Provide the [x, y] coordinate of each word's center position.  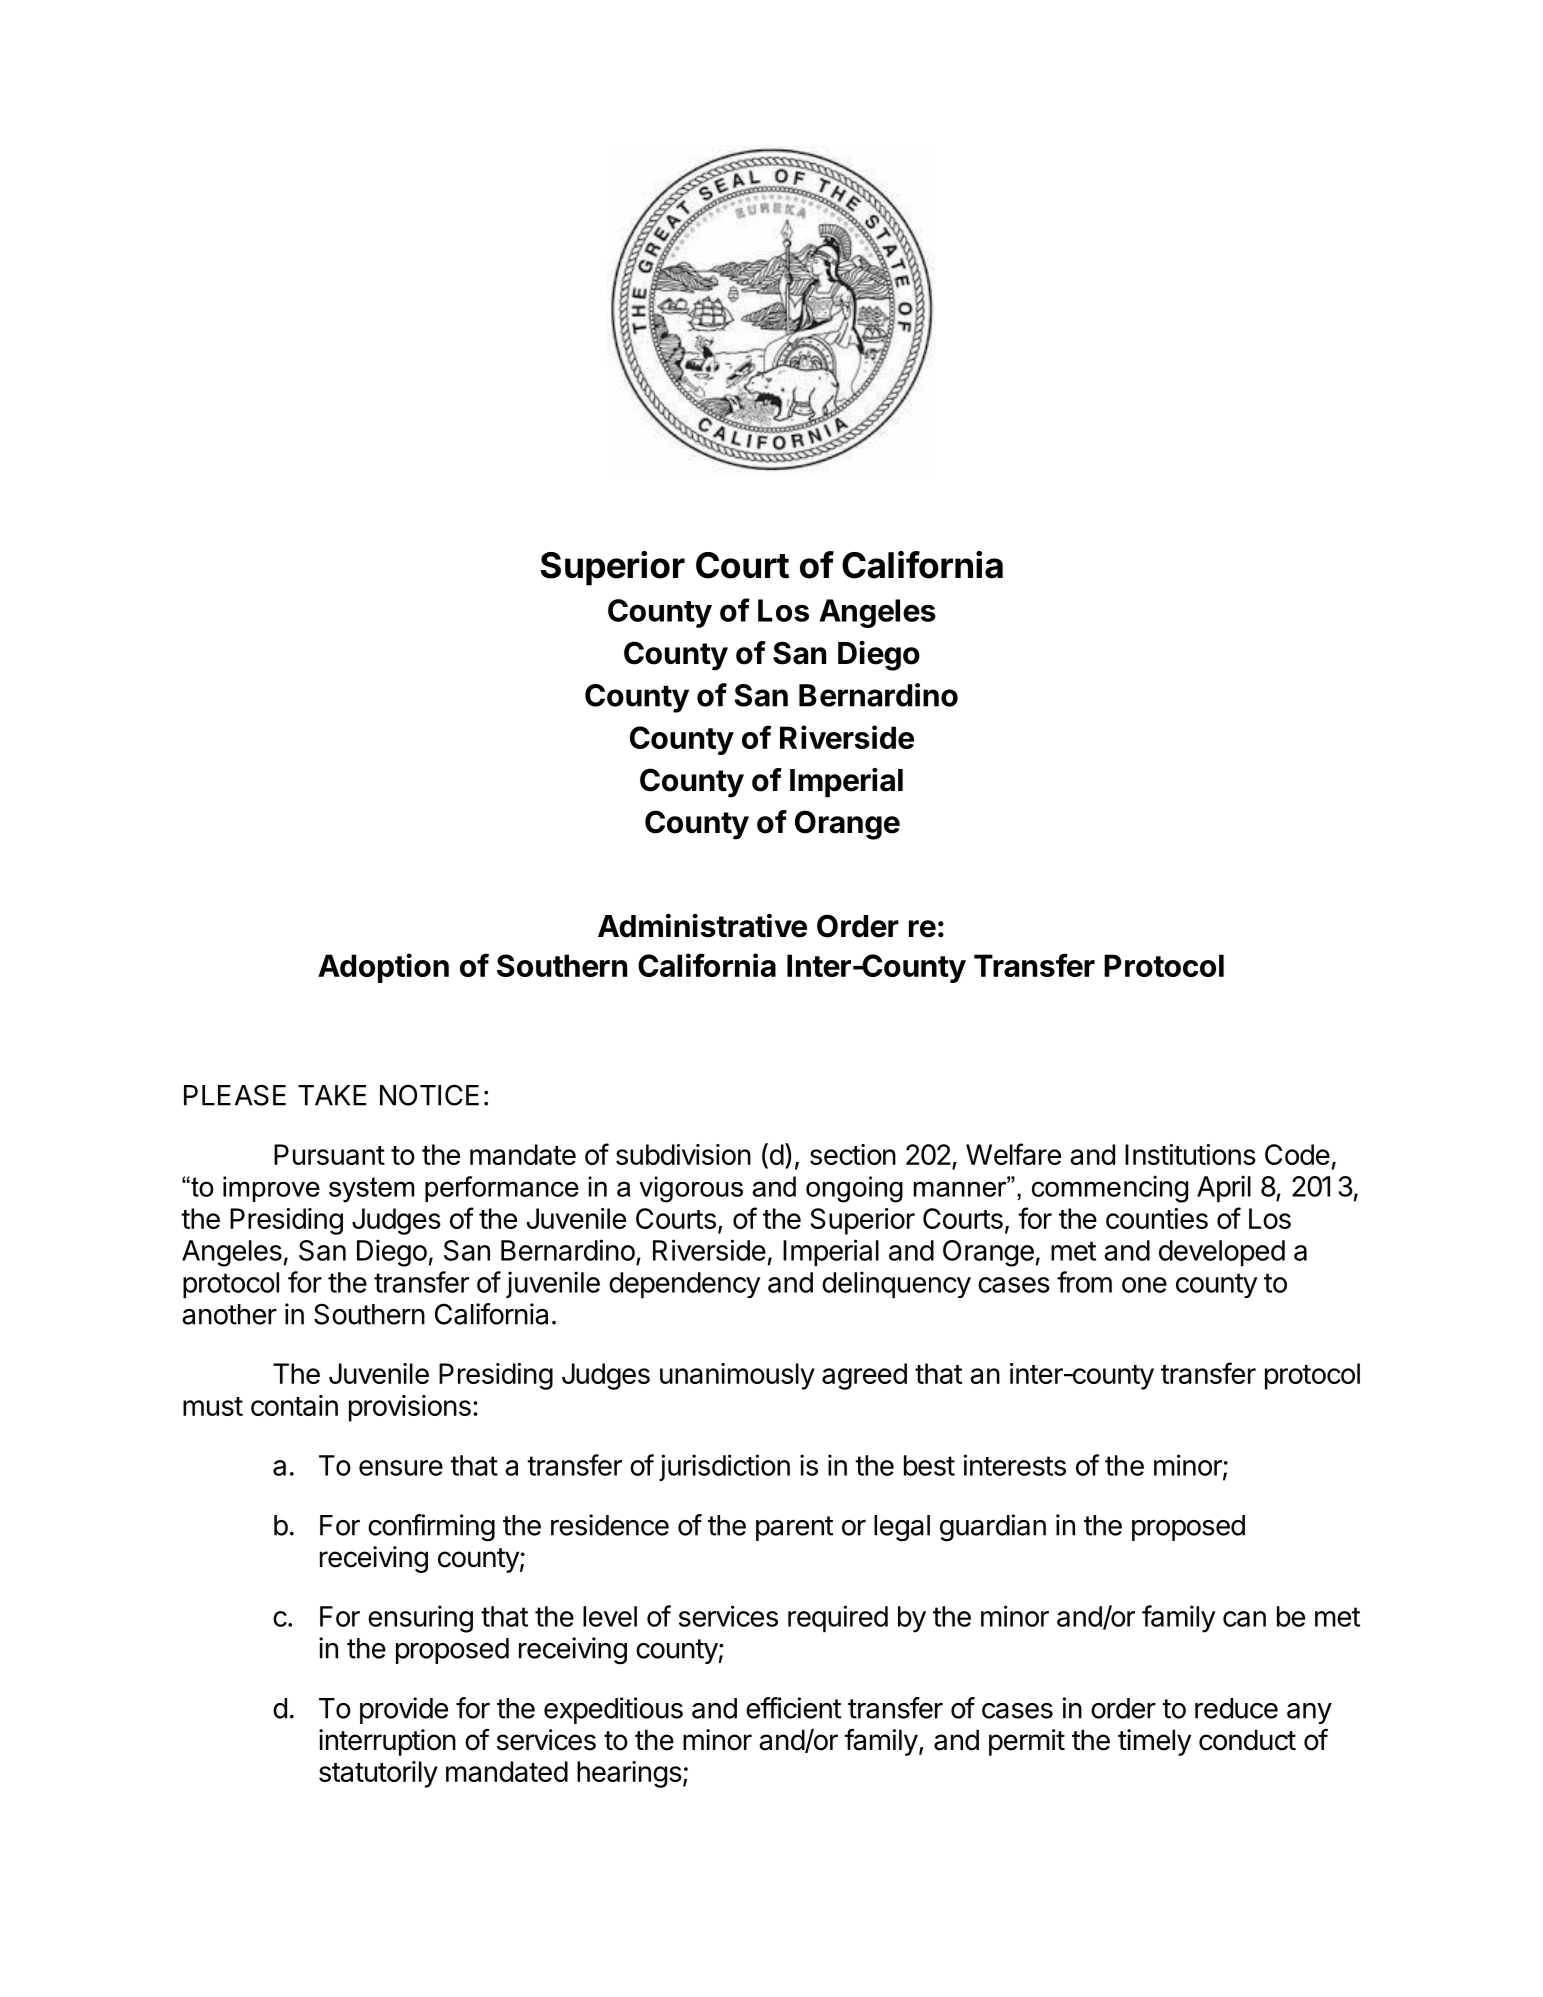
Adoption [383, 968]
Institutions [1190, 1154]
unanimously [737, 1376]
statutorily [378, 1774]
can [1244, 1619]
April [1224, 1188]
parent [794, 1528]
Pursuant [329, 1154]
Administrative [702, 926]
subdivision [683, 1154]
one [1144, 1285]
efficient [793, 1708]
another [229, 1314]
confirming [431, 1528]
